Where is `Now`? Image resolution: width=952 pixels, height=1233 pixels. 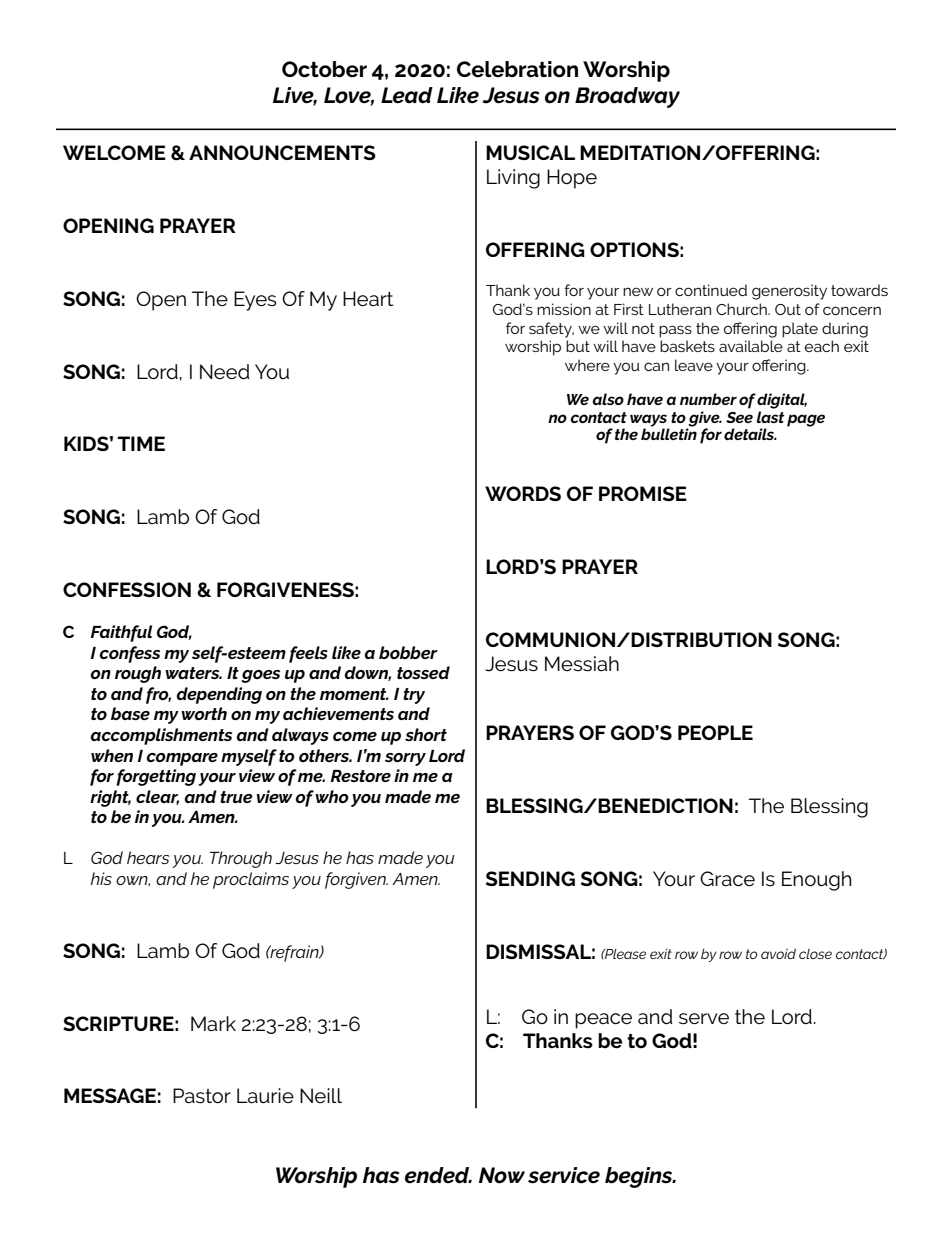
Now is located at coordinates (502, 1175).
